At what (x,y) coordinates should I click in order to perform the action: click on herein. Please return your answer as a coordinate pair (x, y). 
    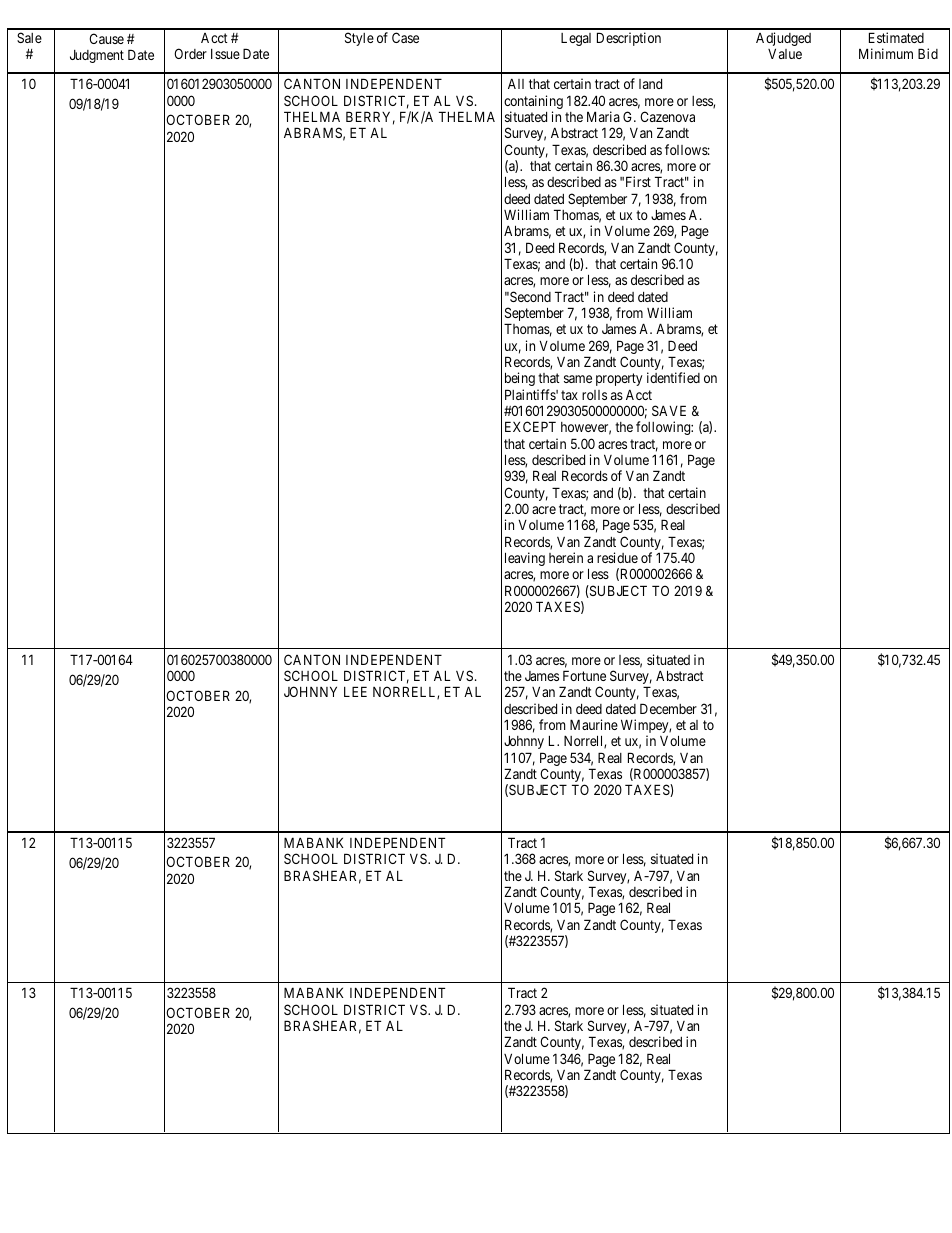
    Looking at the image, I should click on (566, 557).
